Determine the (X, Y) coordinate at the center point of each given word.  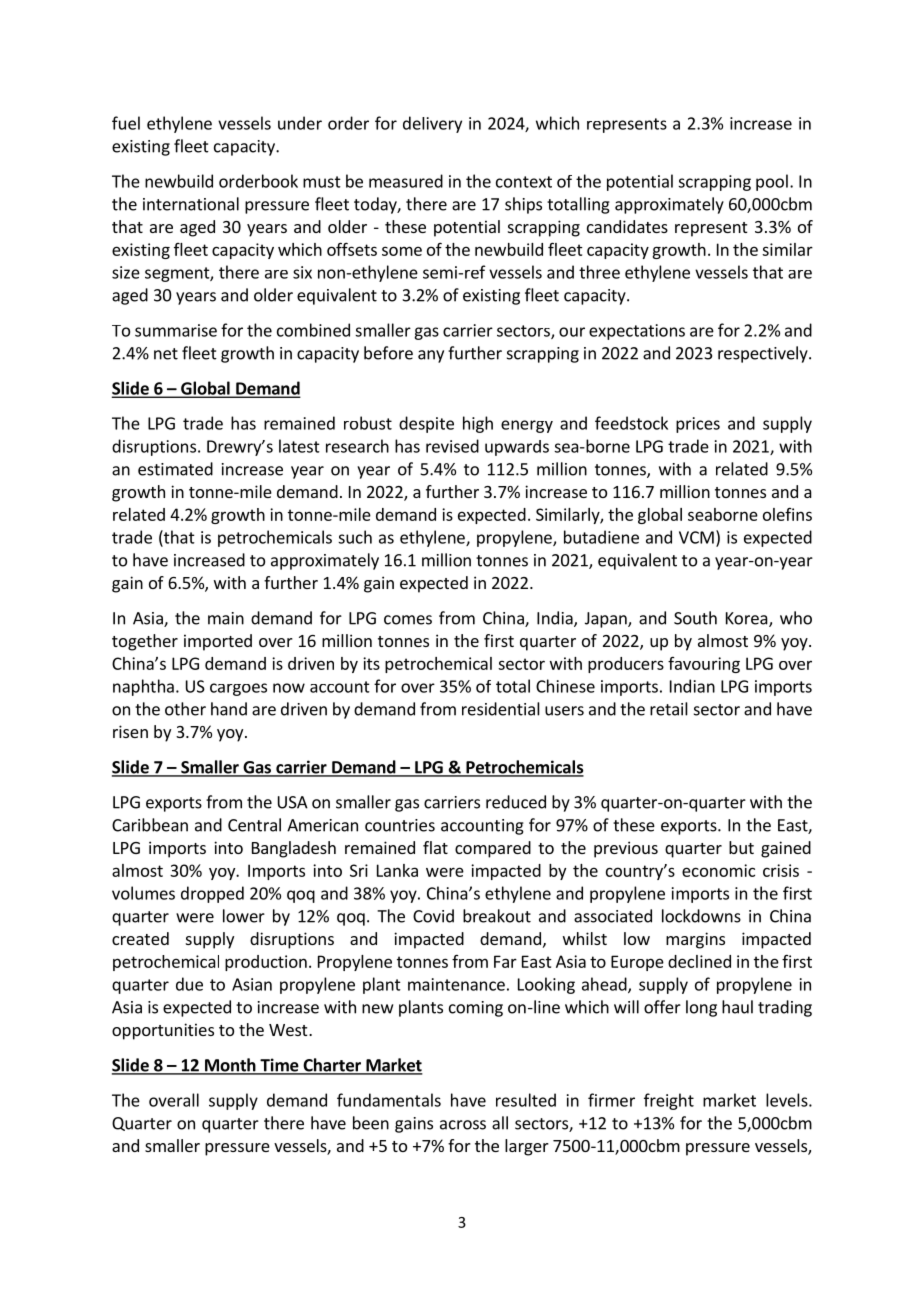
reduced (516, 802)
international (191, 204)
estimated (175, 469)
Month (230, 1066)
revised (452, 446)
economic (718, 870)
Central (254, 825)
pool (772, 182)
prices (698, 425)
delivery (432, 124)
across (463, 1125)
